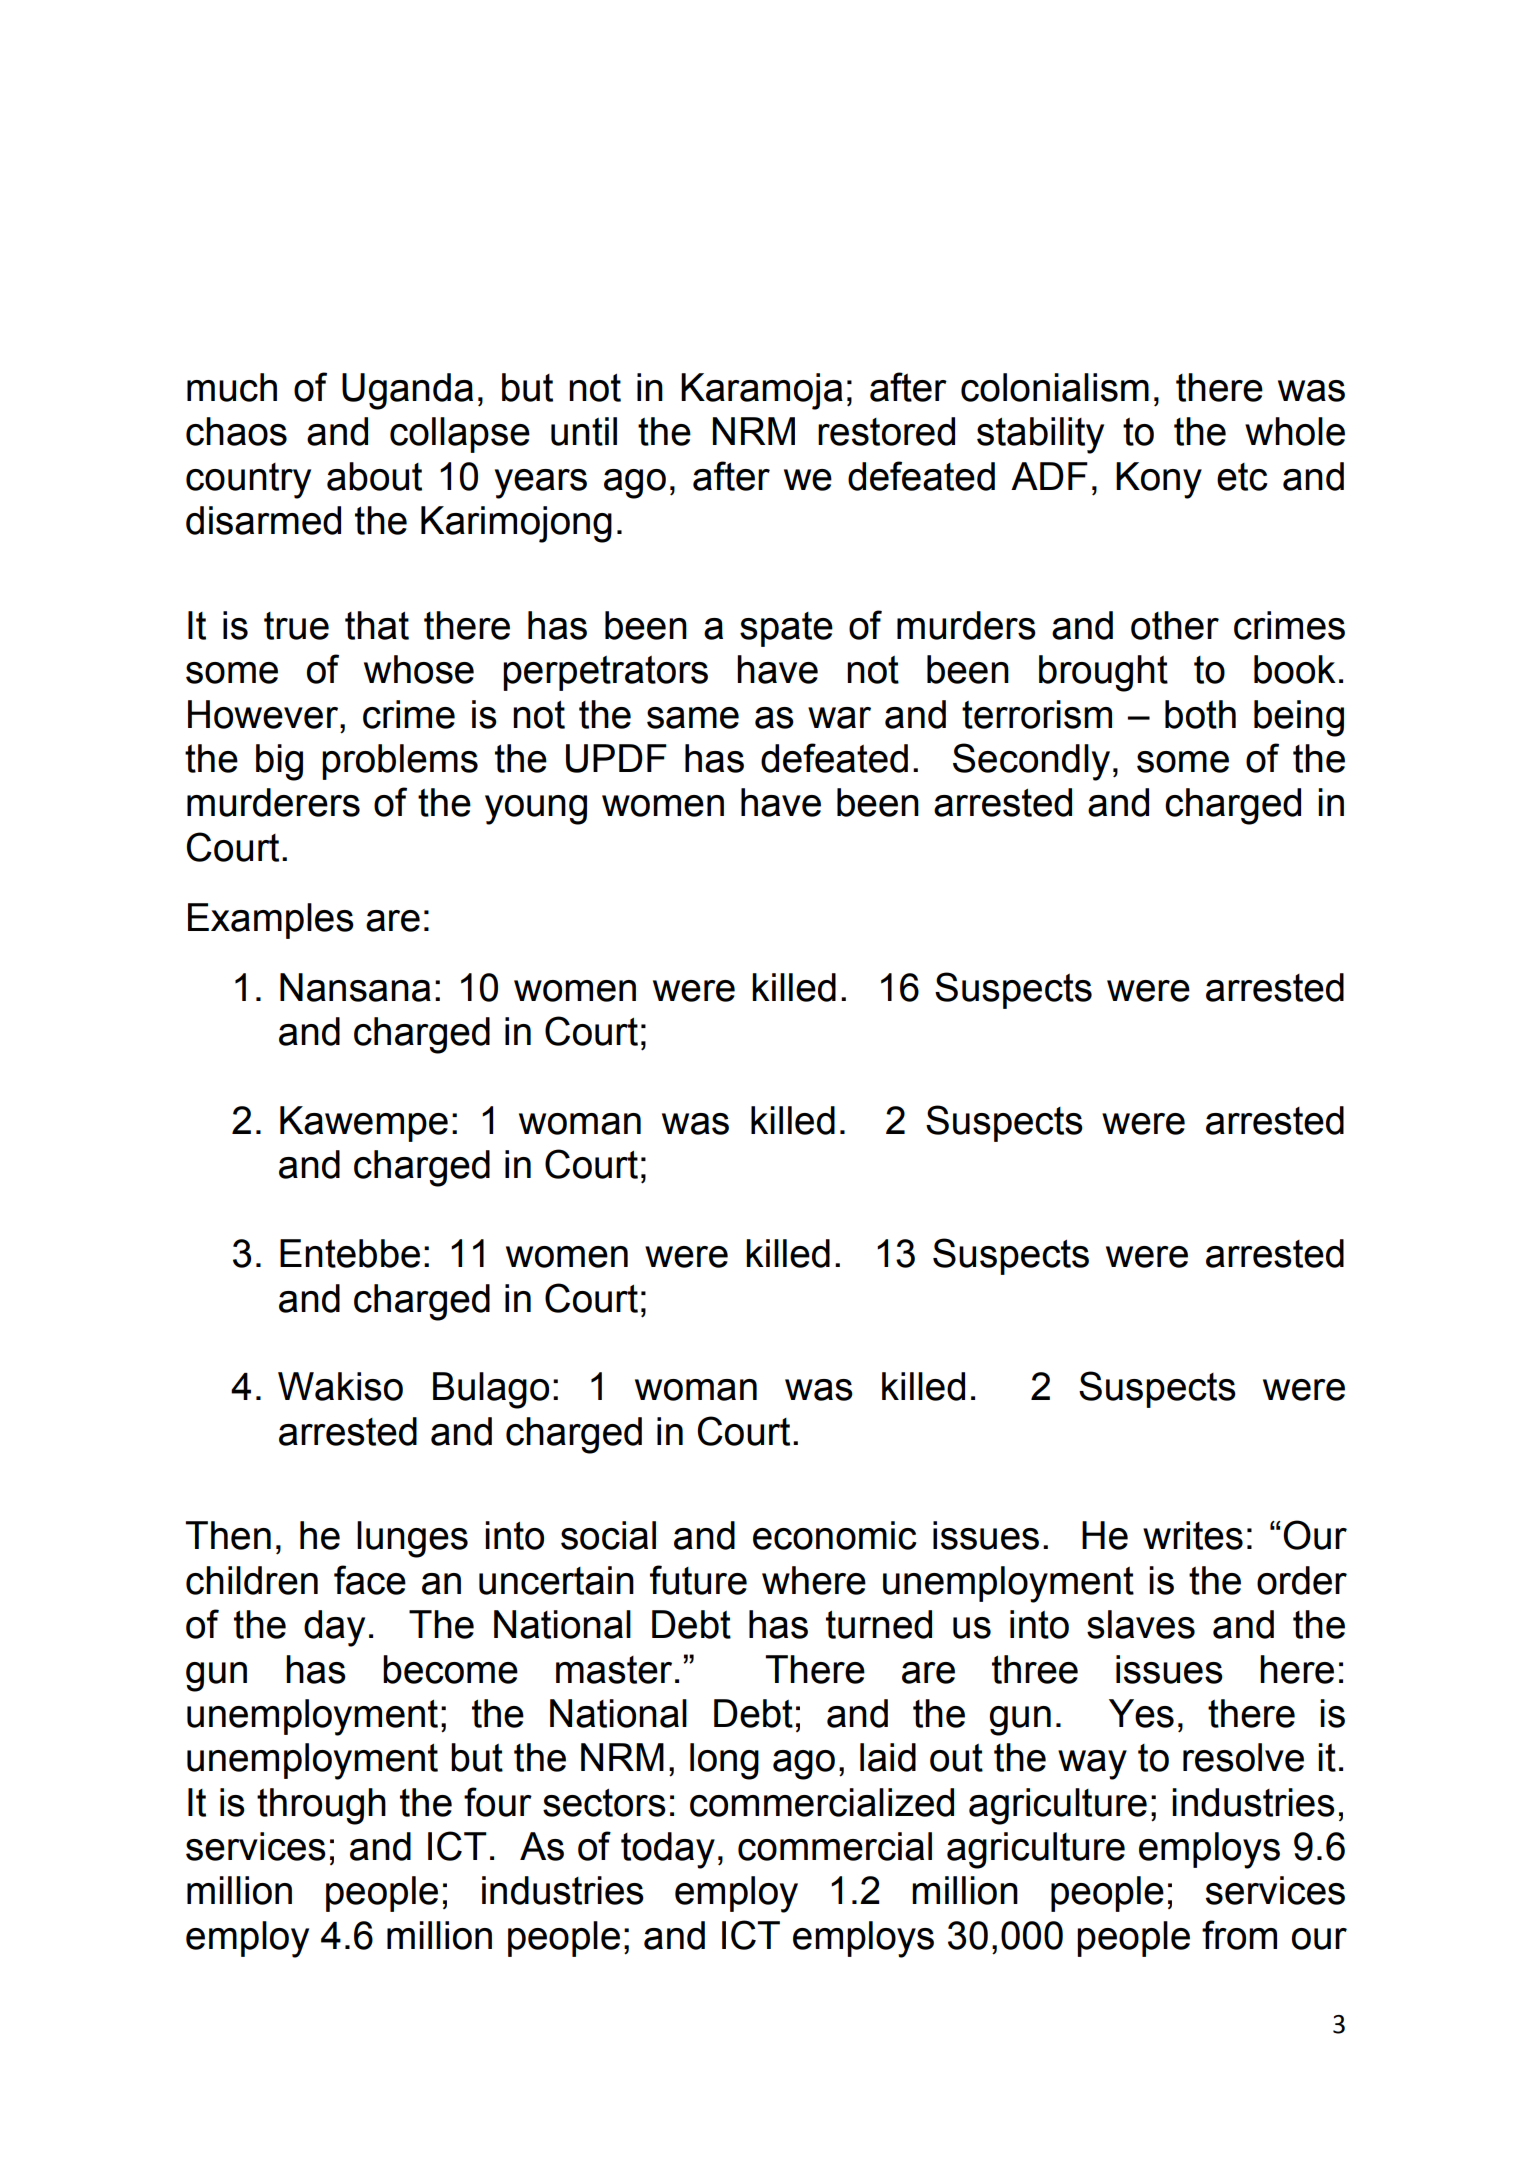 The width and height of the screenshot is (1531, 2164). I want to click on economic, so click(835, 1535).
